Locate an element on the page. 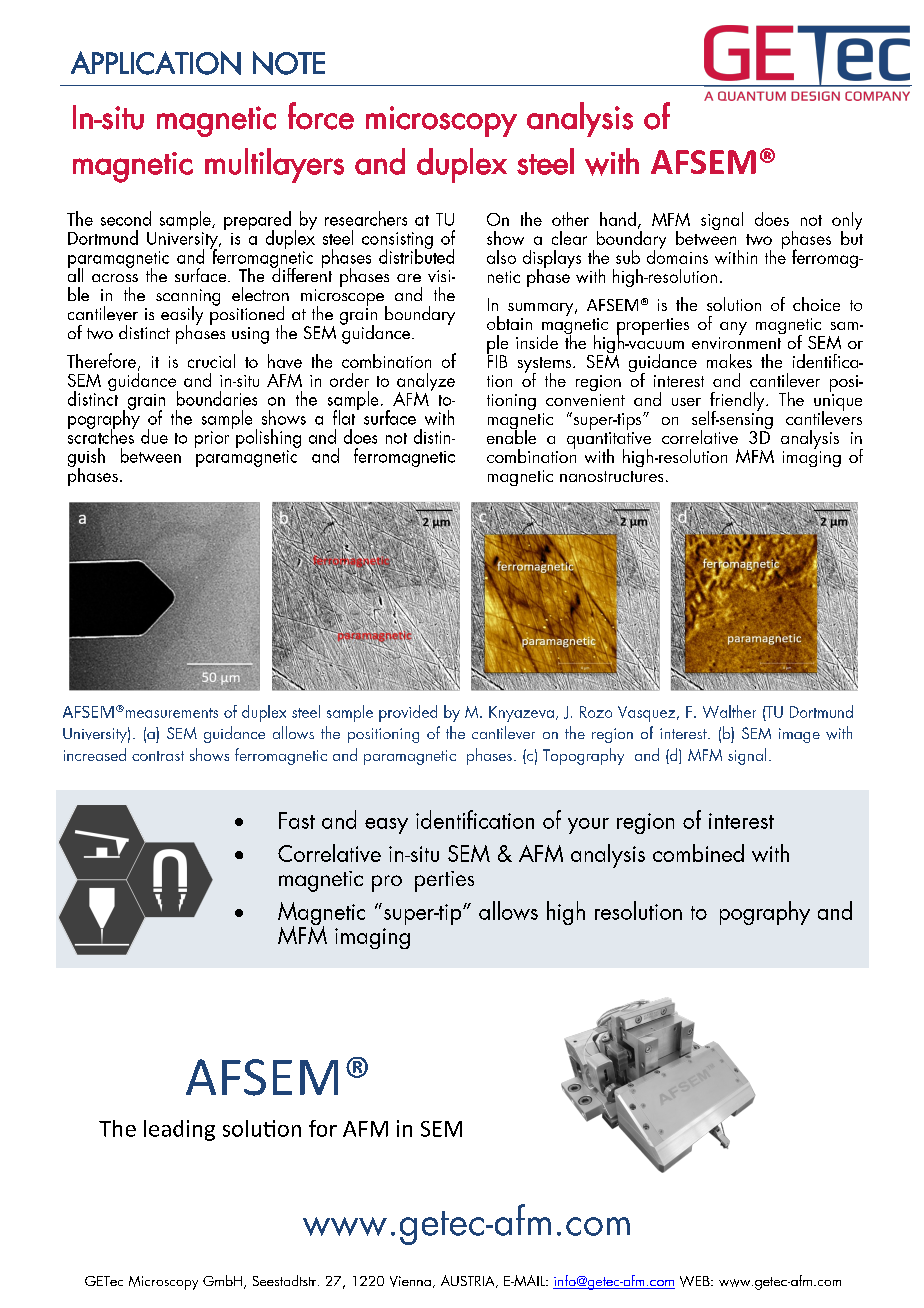 This page has width=924, height=1308. friendly is located at coordinates (737, 402).
